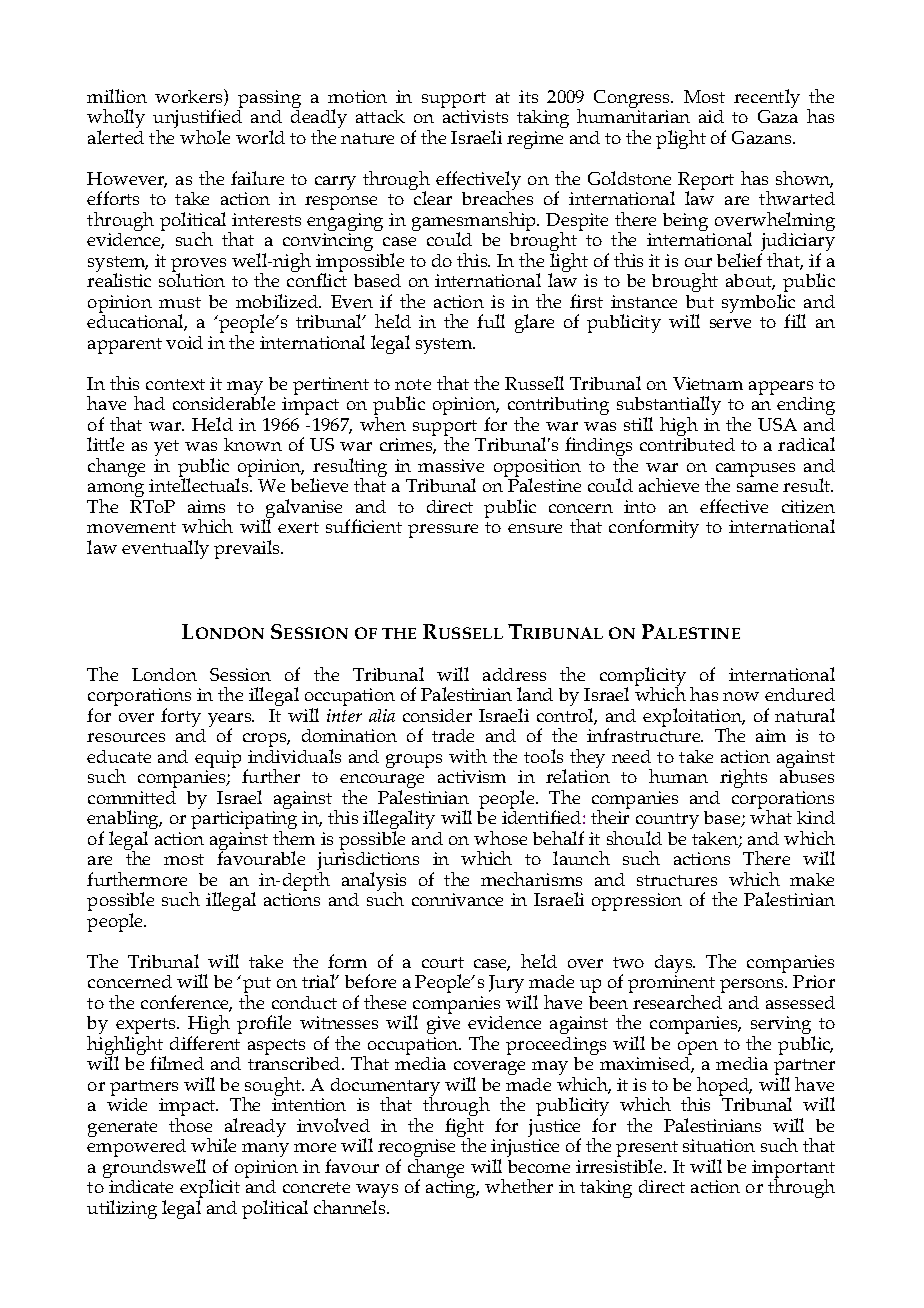  What do you see at coordinates (708, 383) in the page?
I see `Vietnam` at bounding box center [708, 383].
